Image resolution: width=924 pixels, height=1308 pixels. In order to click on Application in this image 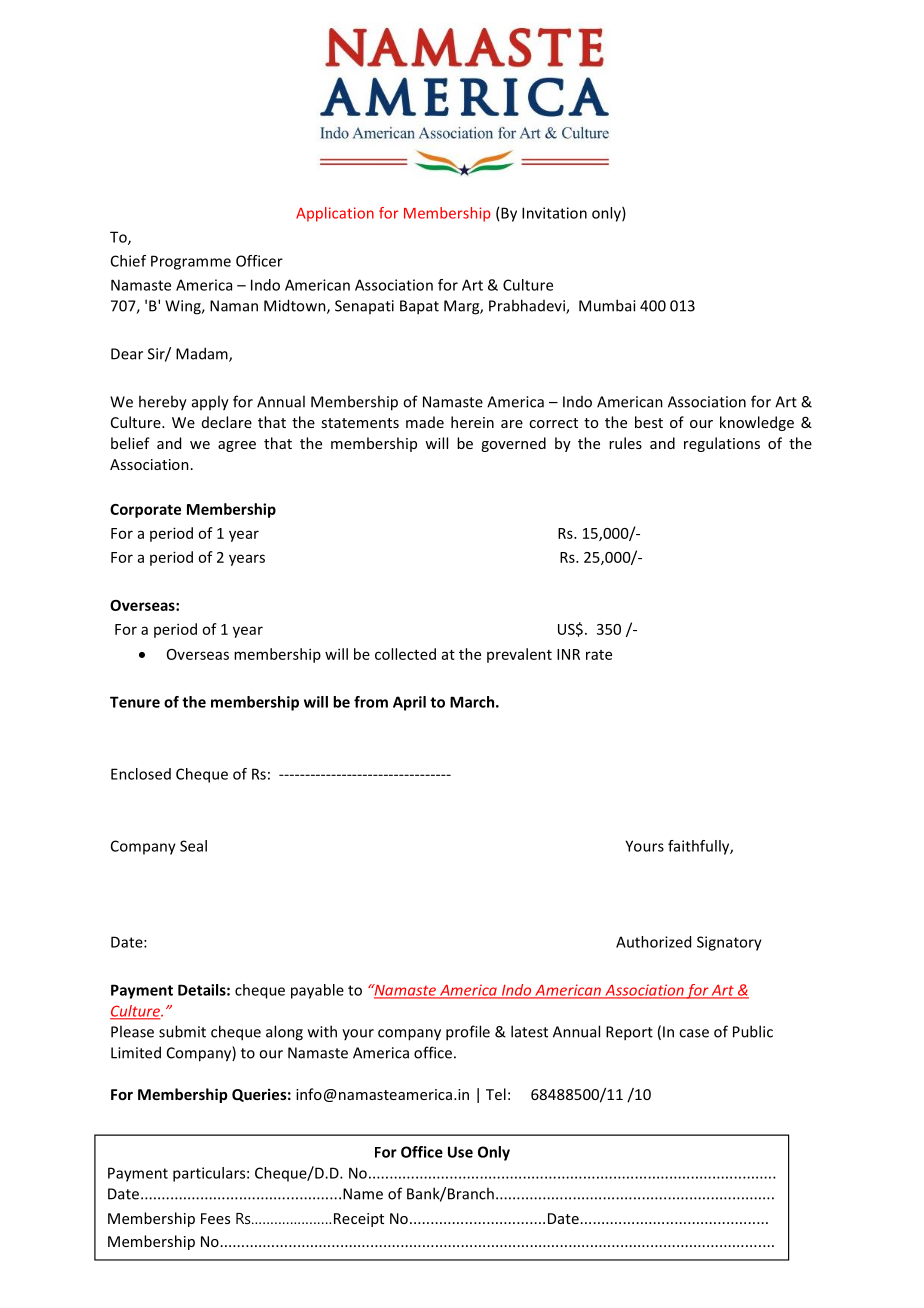, I will do `click(335, 214)`.
